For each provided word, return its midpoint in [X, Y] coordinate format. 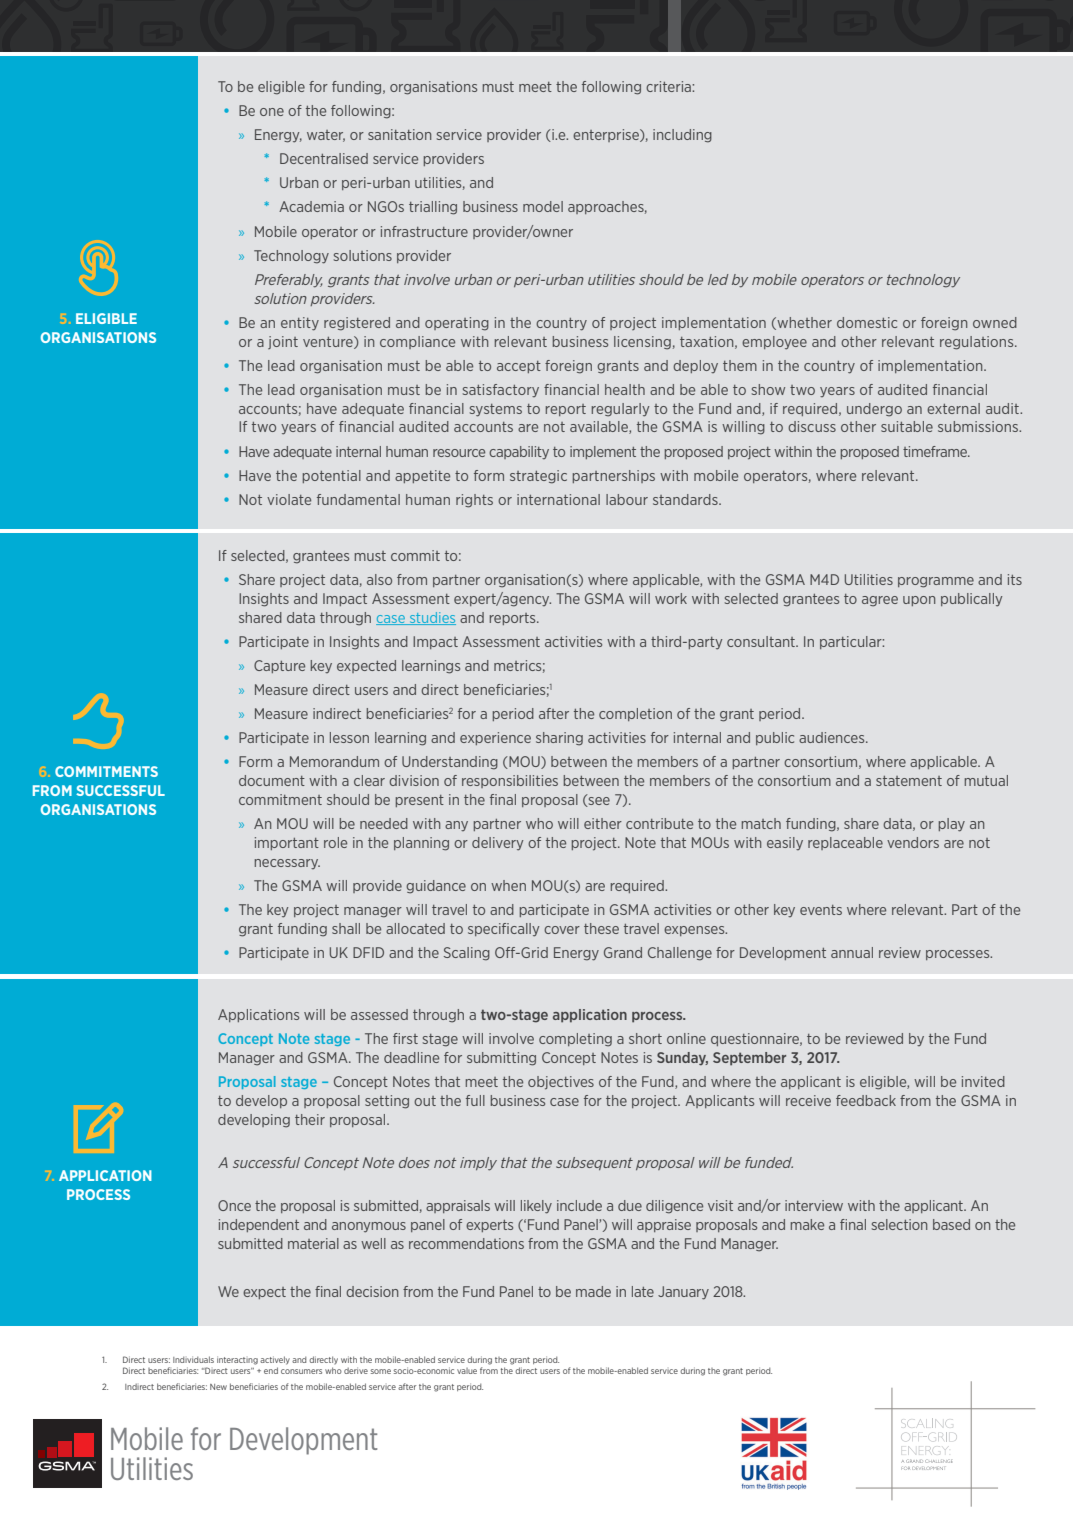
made [593, 1291]
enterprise [607, 135]
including [682, 136]
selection [899, 1224]
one [272, 112]
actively [275, 1360]
